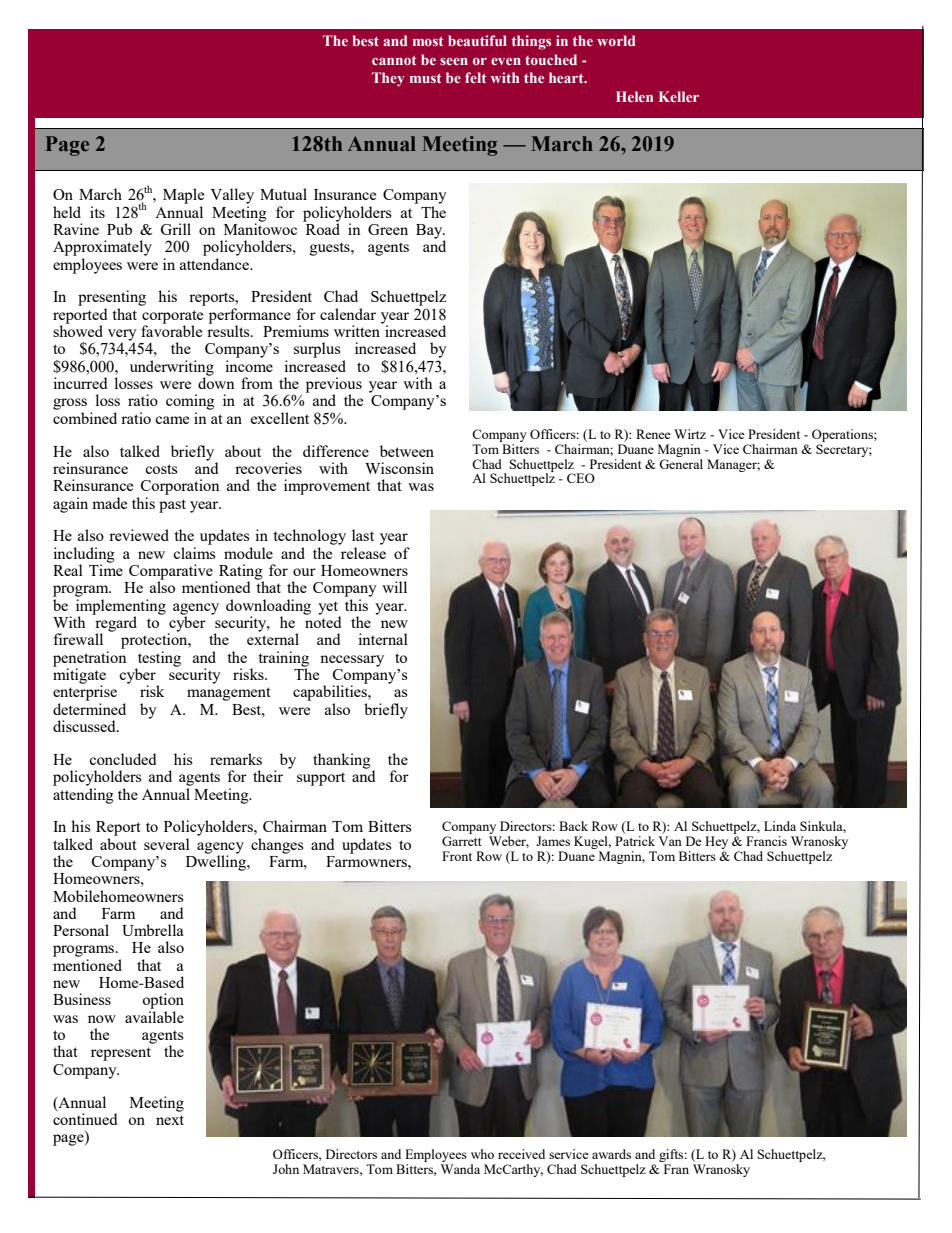  I want to click on awards, so click(611, 1154).
